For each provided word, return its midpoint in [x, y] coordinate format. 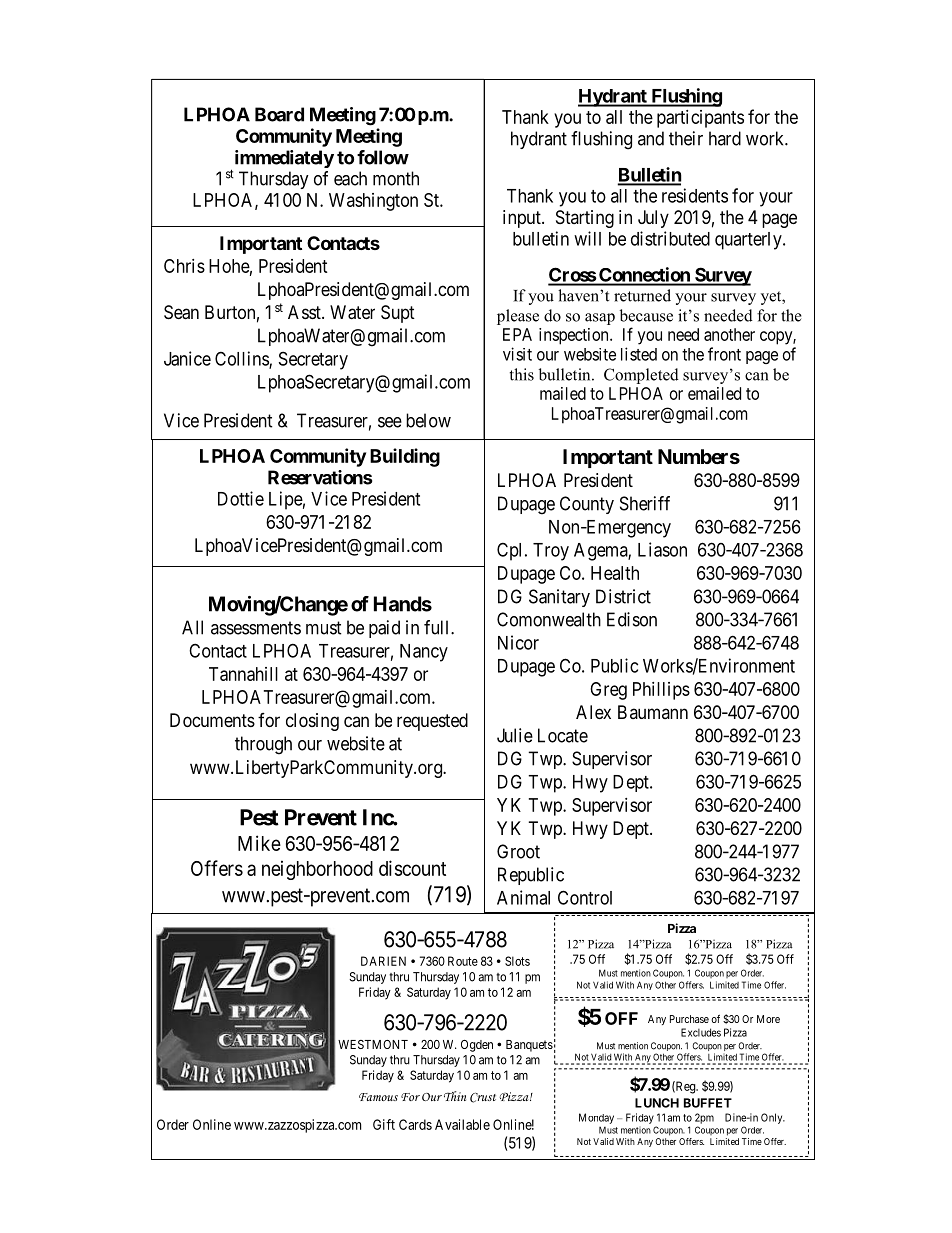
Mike [259, 843]
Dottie [241, 498]
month [396, 178]
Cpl [511, 551]
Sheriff [645, 503]
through [263, 745]
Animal [523, 897]
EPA [517, 334]
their [686, 138]
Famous [378, 1097]
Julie [515, 735]
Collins [242, 359]
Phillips [661, 691]
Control [585, 897]
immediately [284, 159]
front [724, 354]
